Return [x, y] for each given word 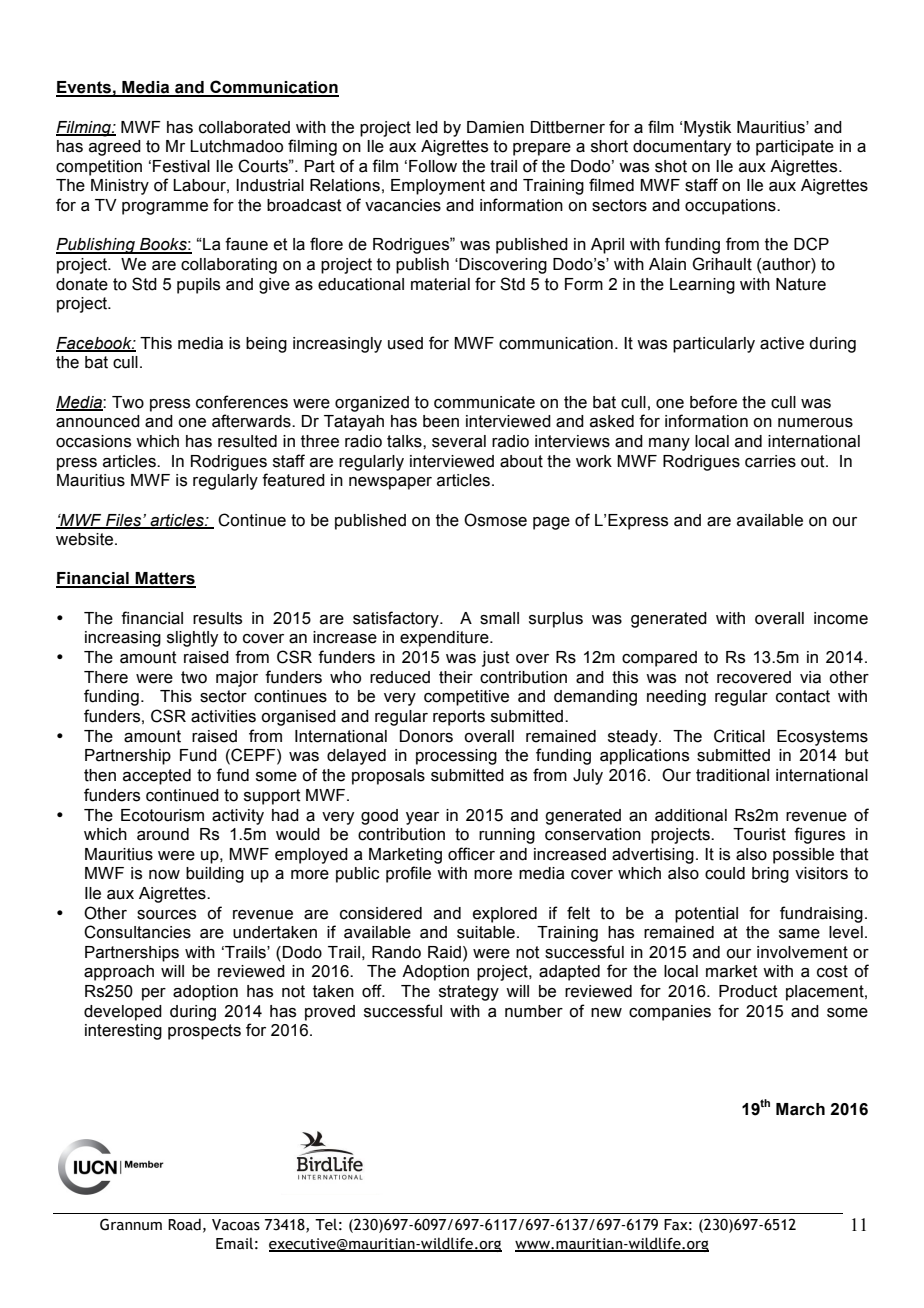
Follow [433, 166]
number [534, 1011]
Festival [181, 166]
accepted [157, 777]
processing [456, 757]
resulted [247, 441]
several [459, 441]
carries [770, 461]
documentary [682, 148]
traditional [732, 775]
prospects [204, 1032]
